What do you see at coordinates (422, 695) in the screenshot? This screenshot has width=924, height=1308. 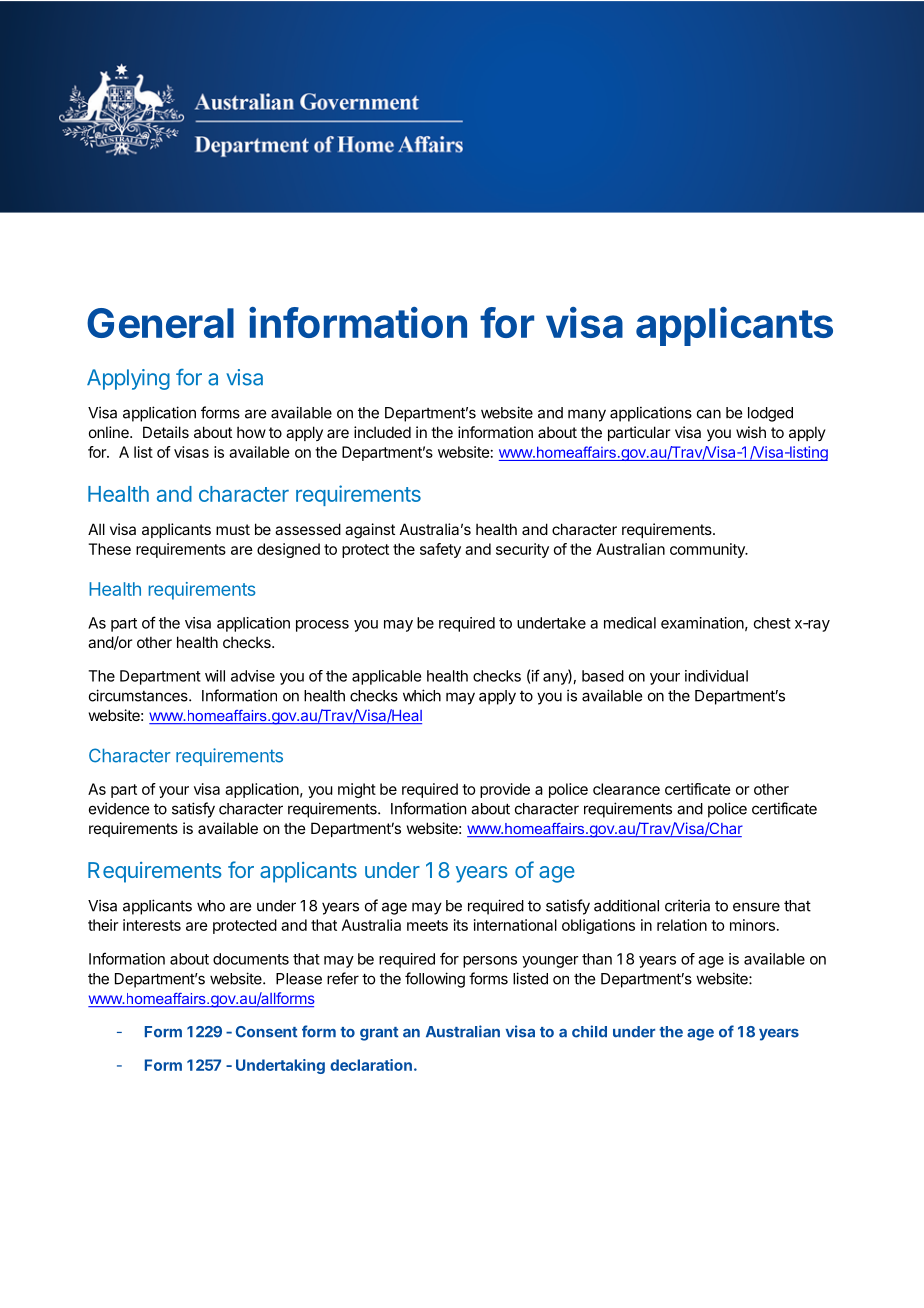 I see `which` at bounding box center [422, 695].
